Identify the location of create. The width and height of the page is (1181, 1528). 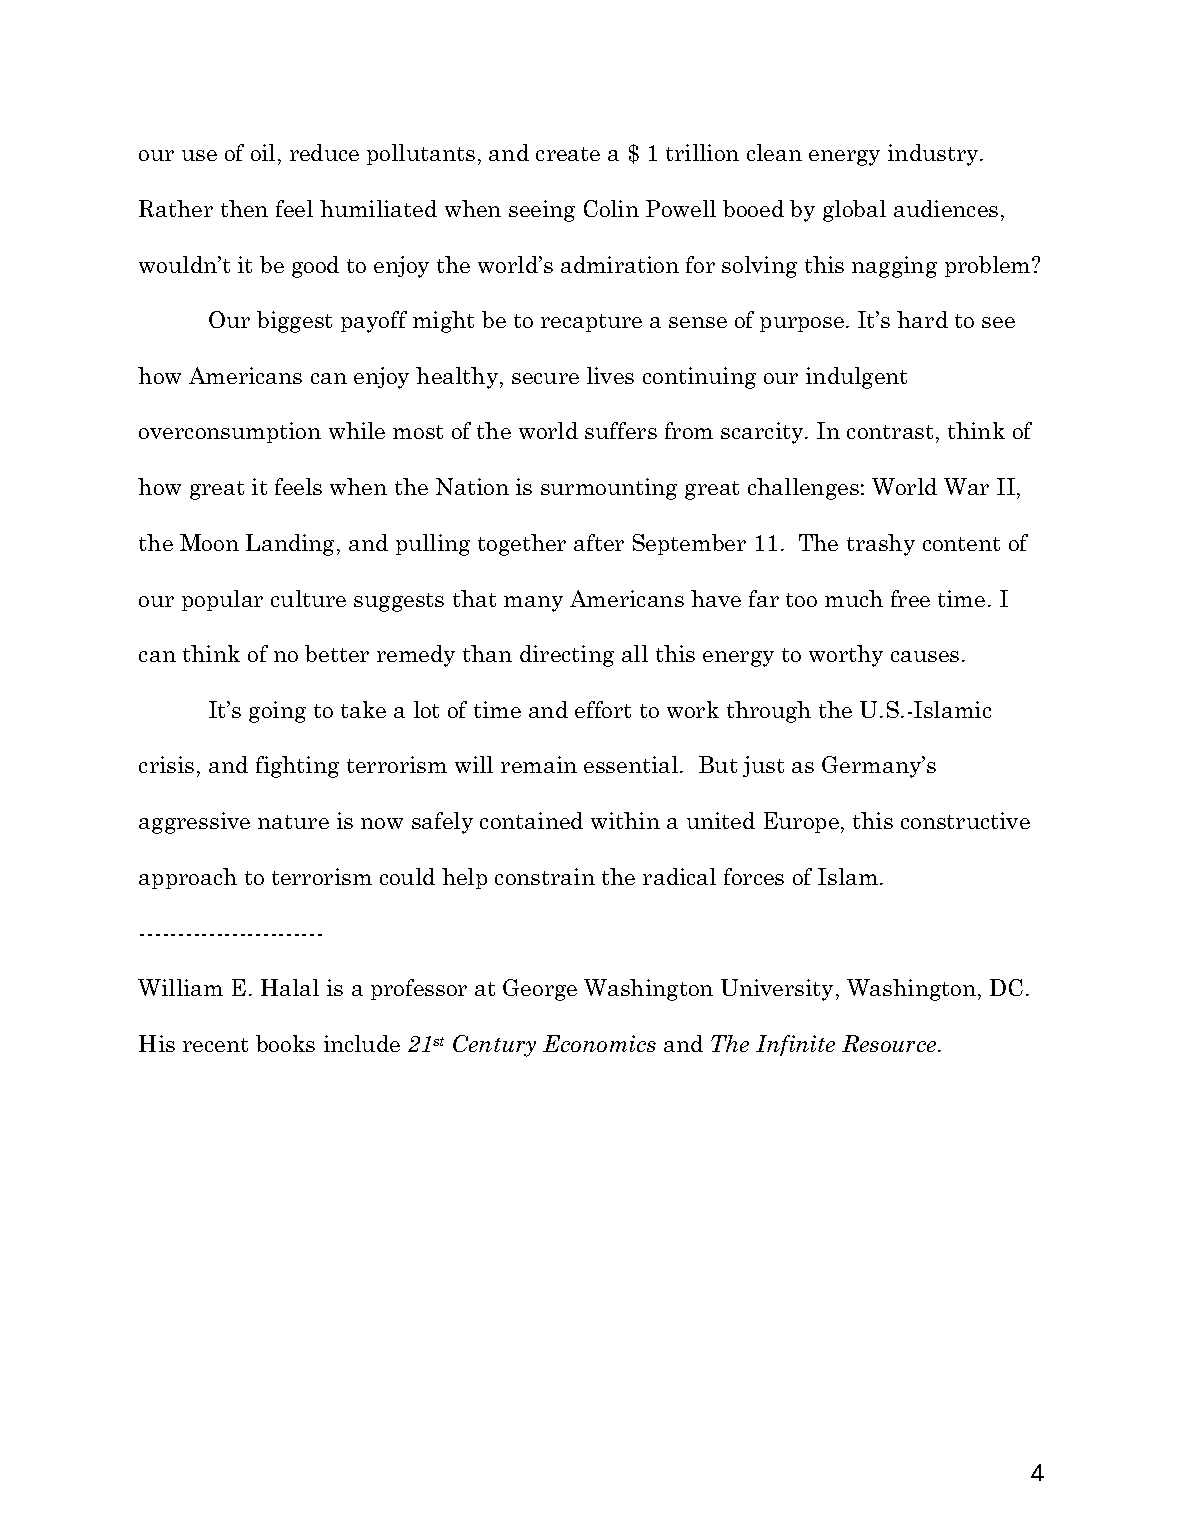
(568, 154).
